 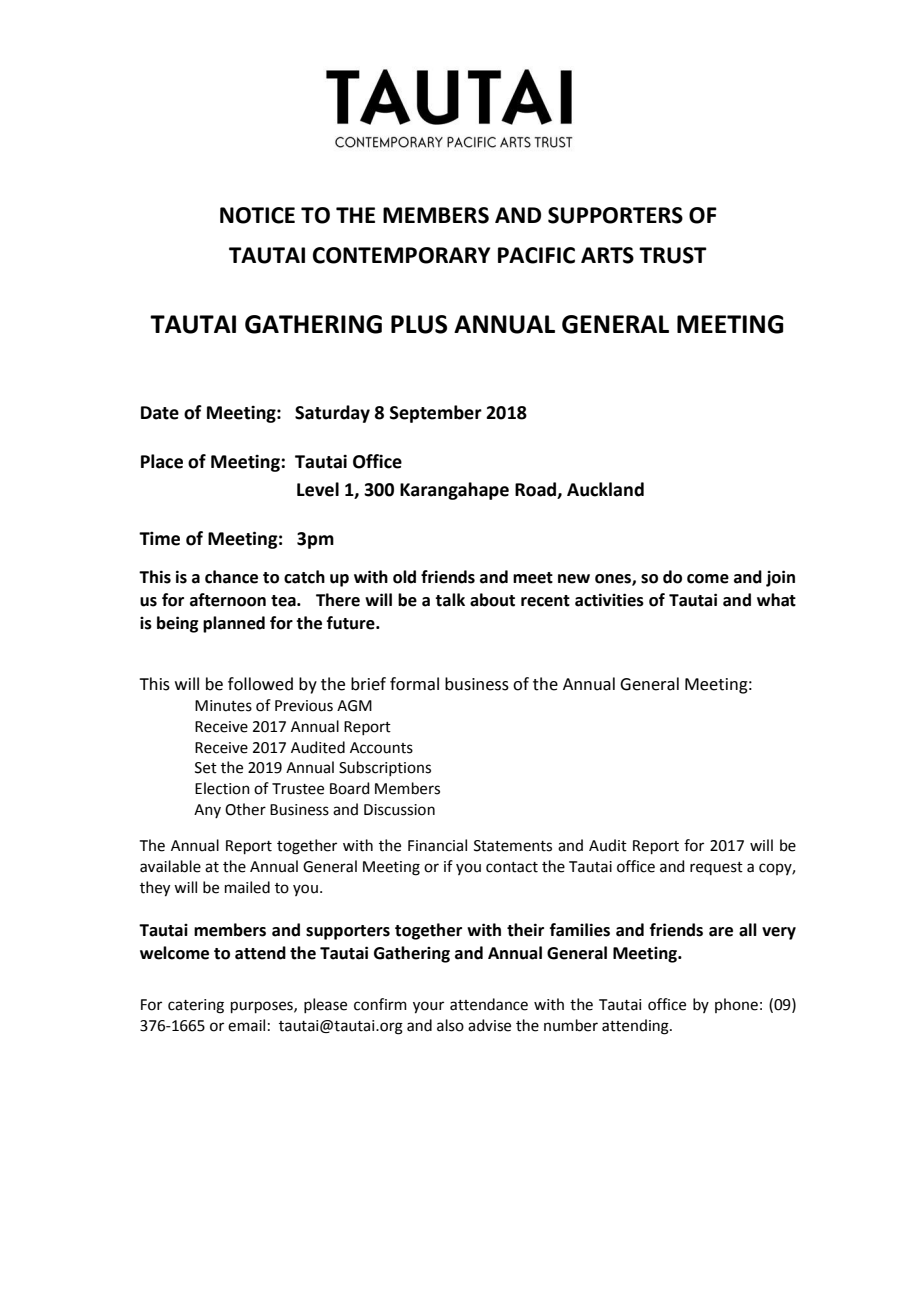 What do you see at coordinates (736, 1005) in the document?
I see `phone` at bounding box center [736, 1005].
